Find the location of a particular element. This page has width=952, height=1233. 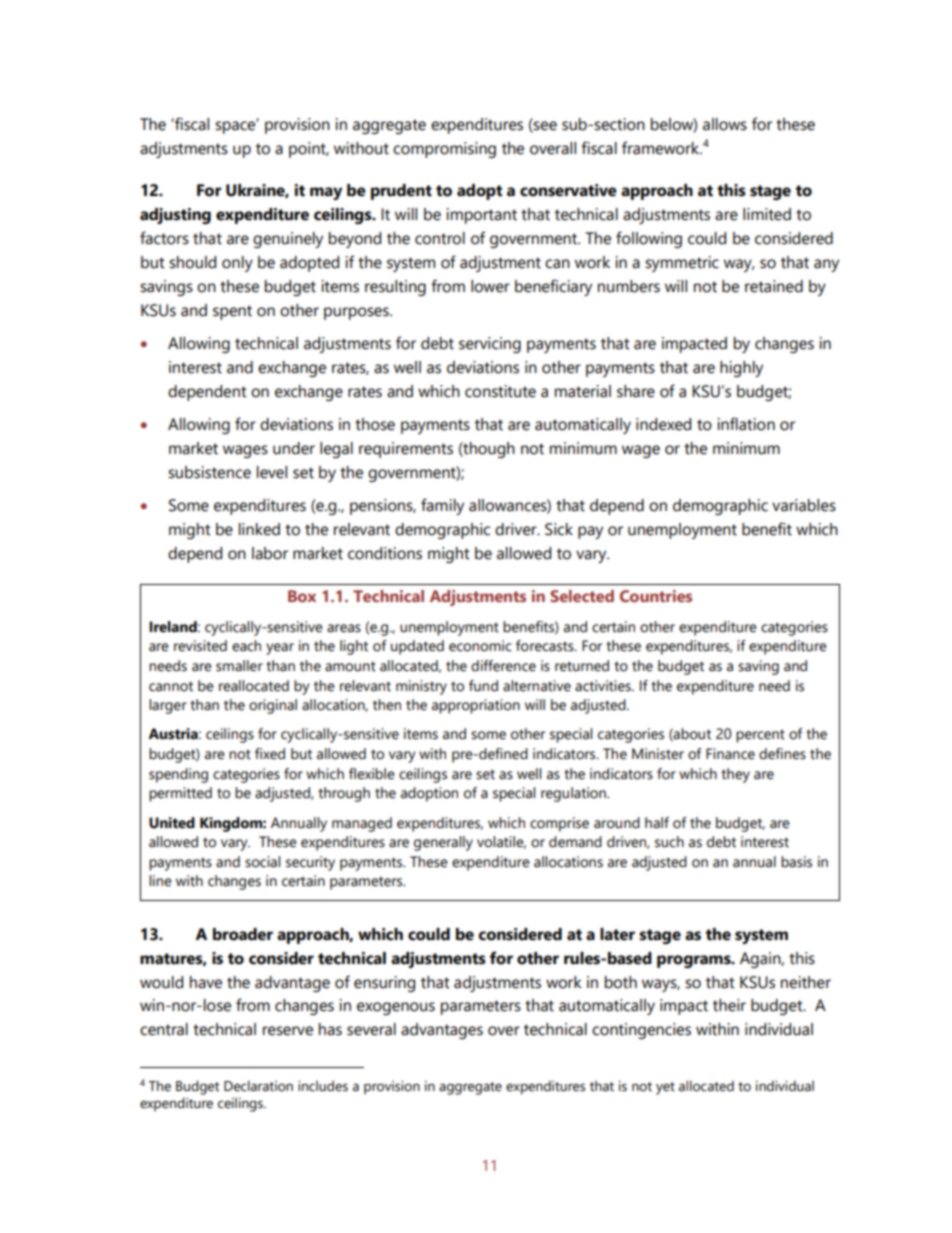

allows is located at coordinates (725, 124).
